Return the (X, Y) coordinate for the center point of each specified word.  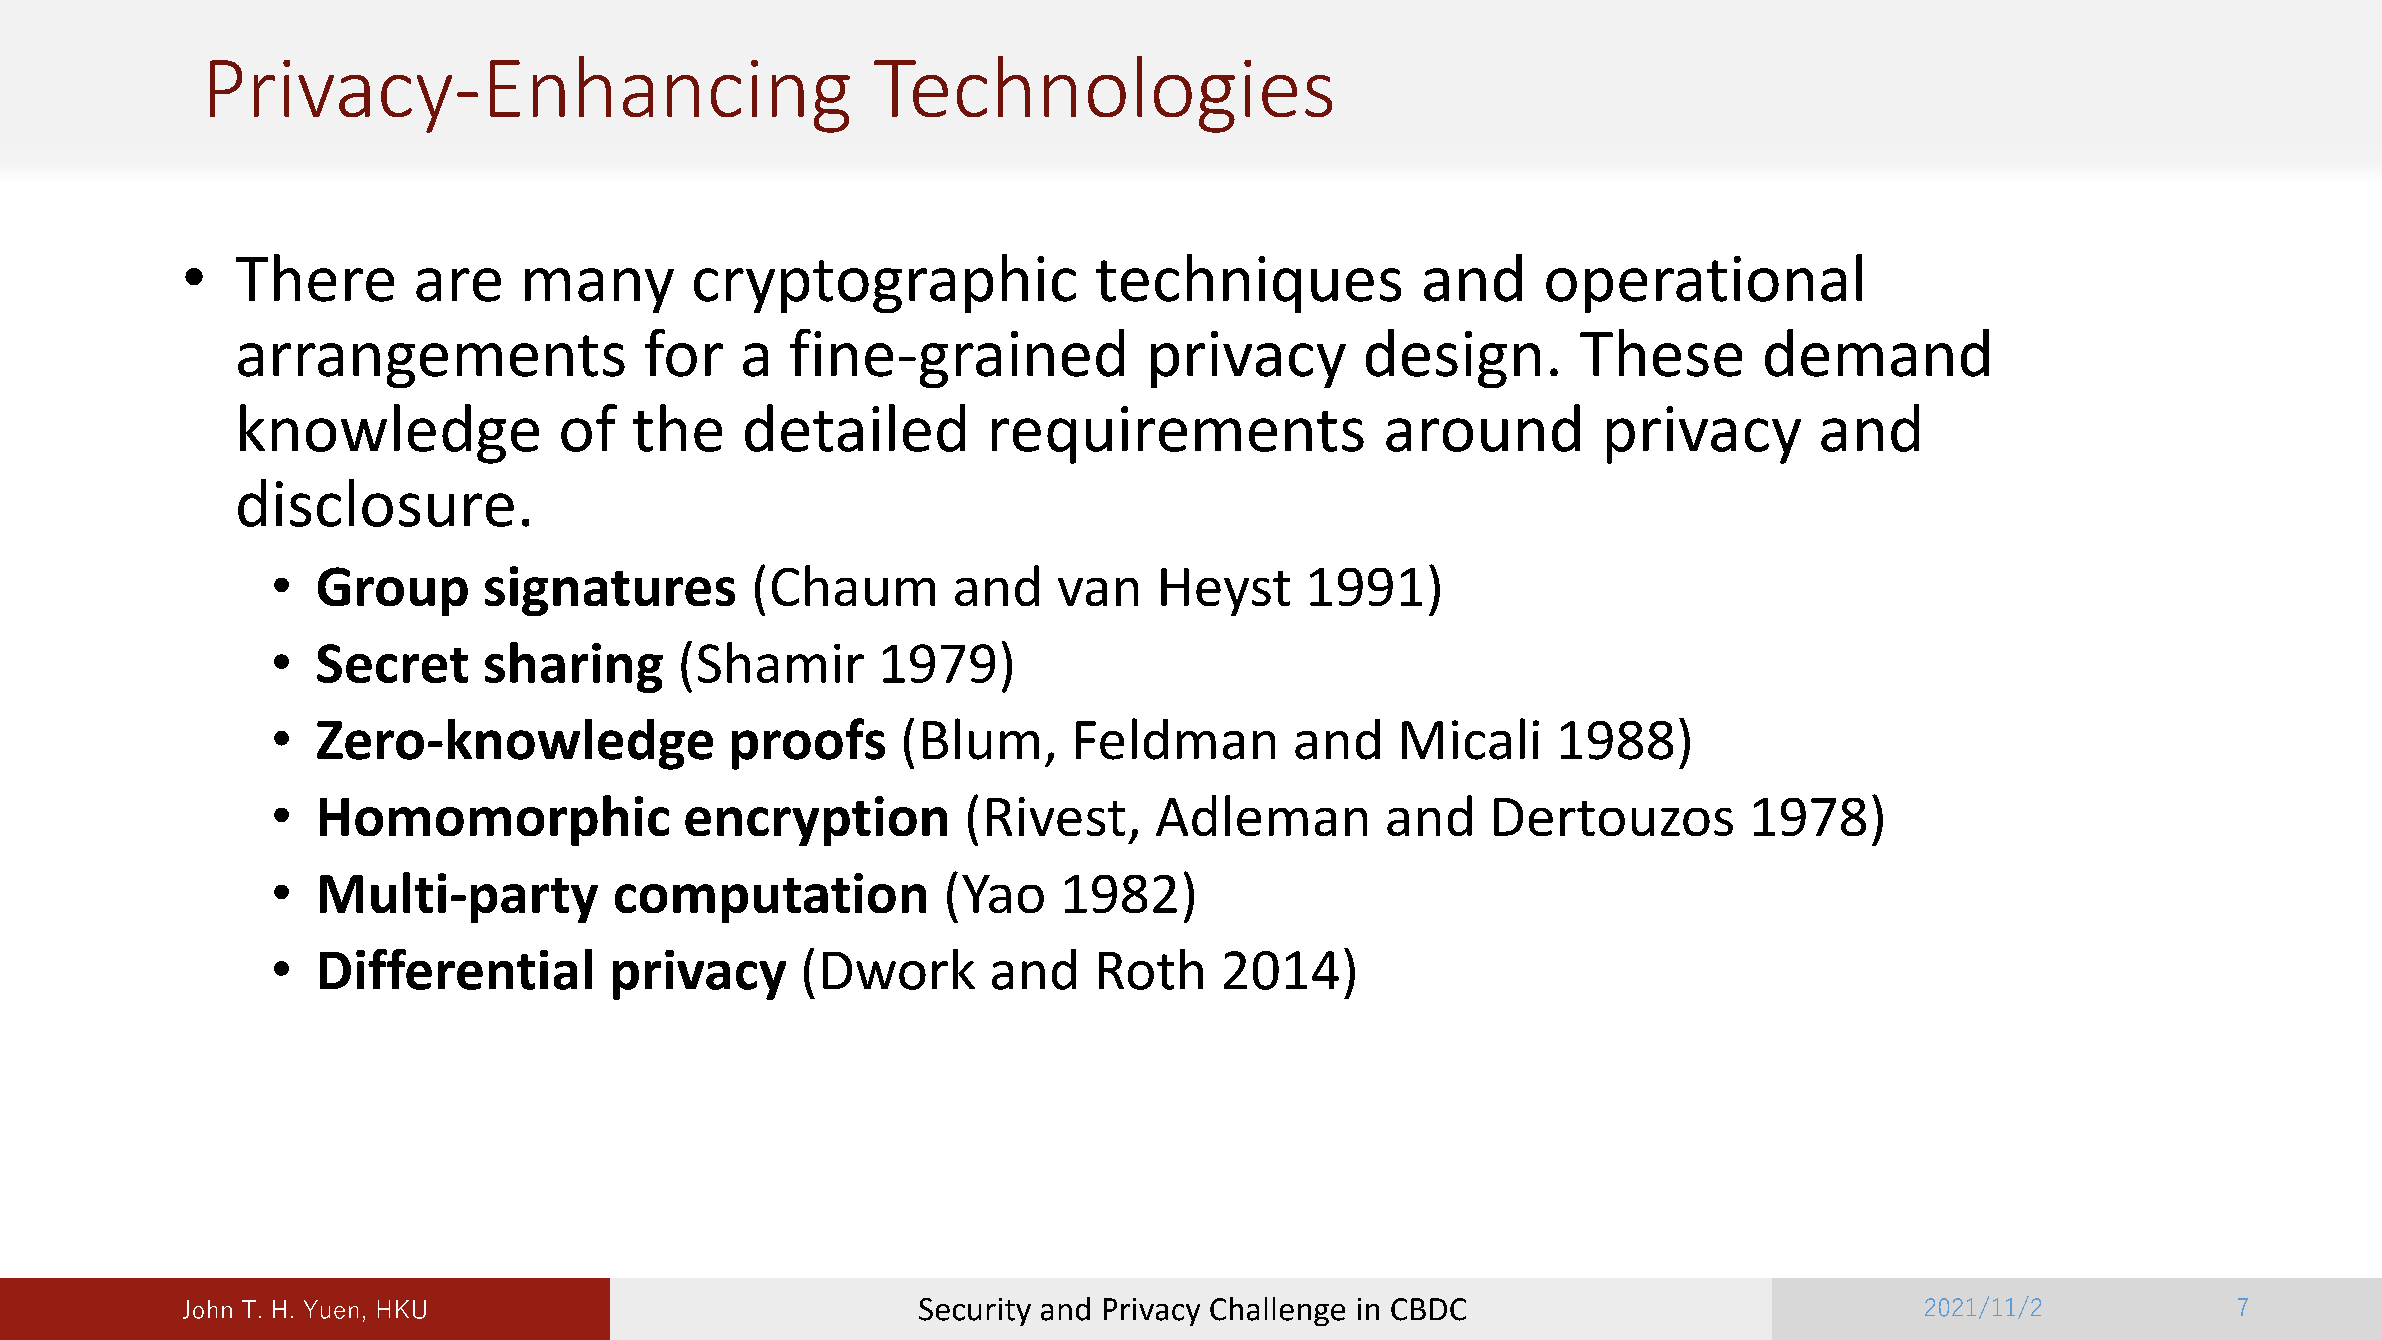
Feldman (1175, 739)
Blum (981, 739)
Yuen (331, 1309)
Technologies (1103, 94)
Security (975, 1312)
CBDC (1428, 1309)
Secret (392, 663)
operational (1704, 283)
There (315, 278)
